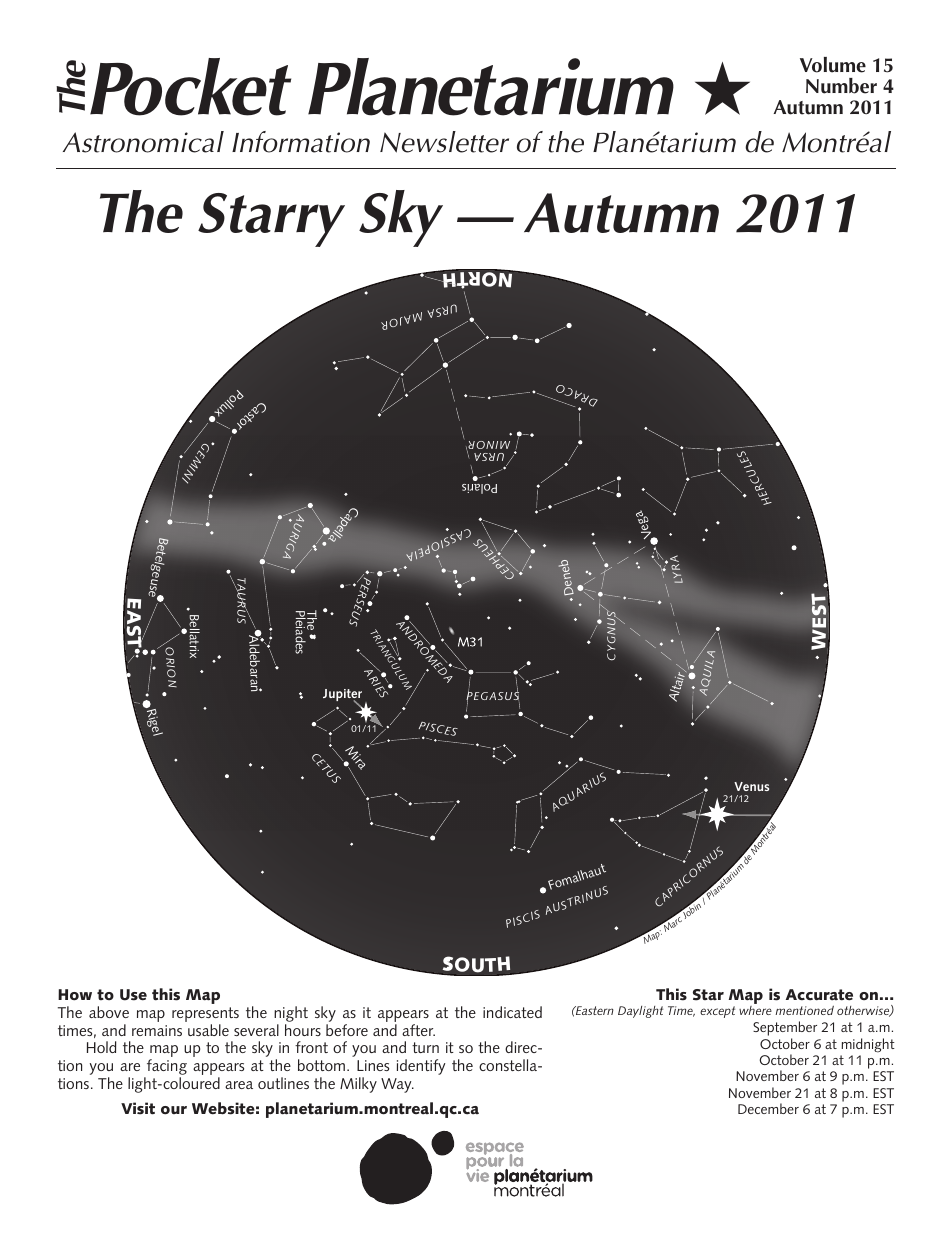  Describe the element at coordinates (75, 995) in the screenshot. I see `How` at that location.
